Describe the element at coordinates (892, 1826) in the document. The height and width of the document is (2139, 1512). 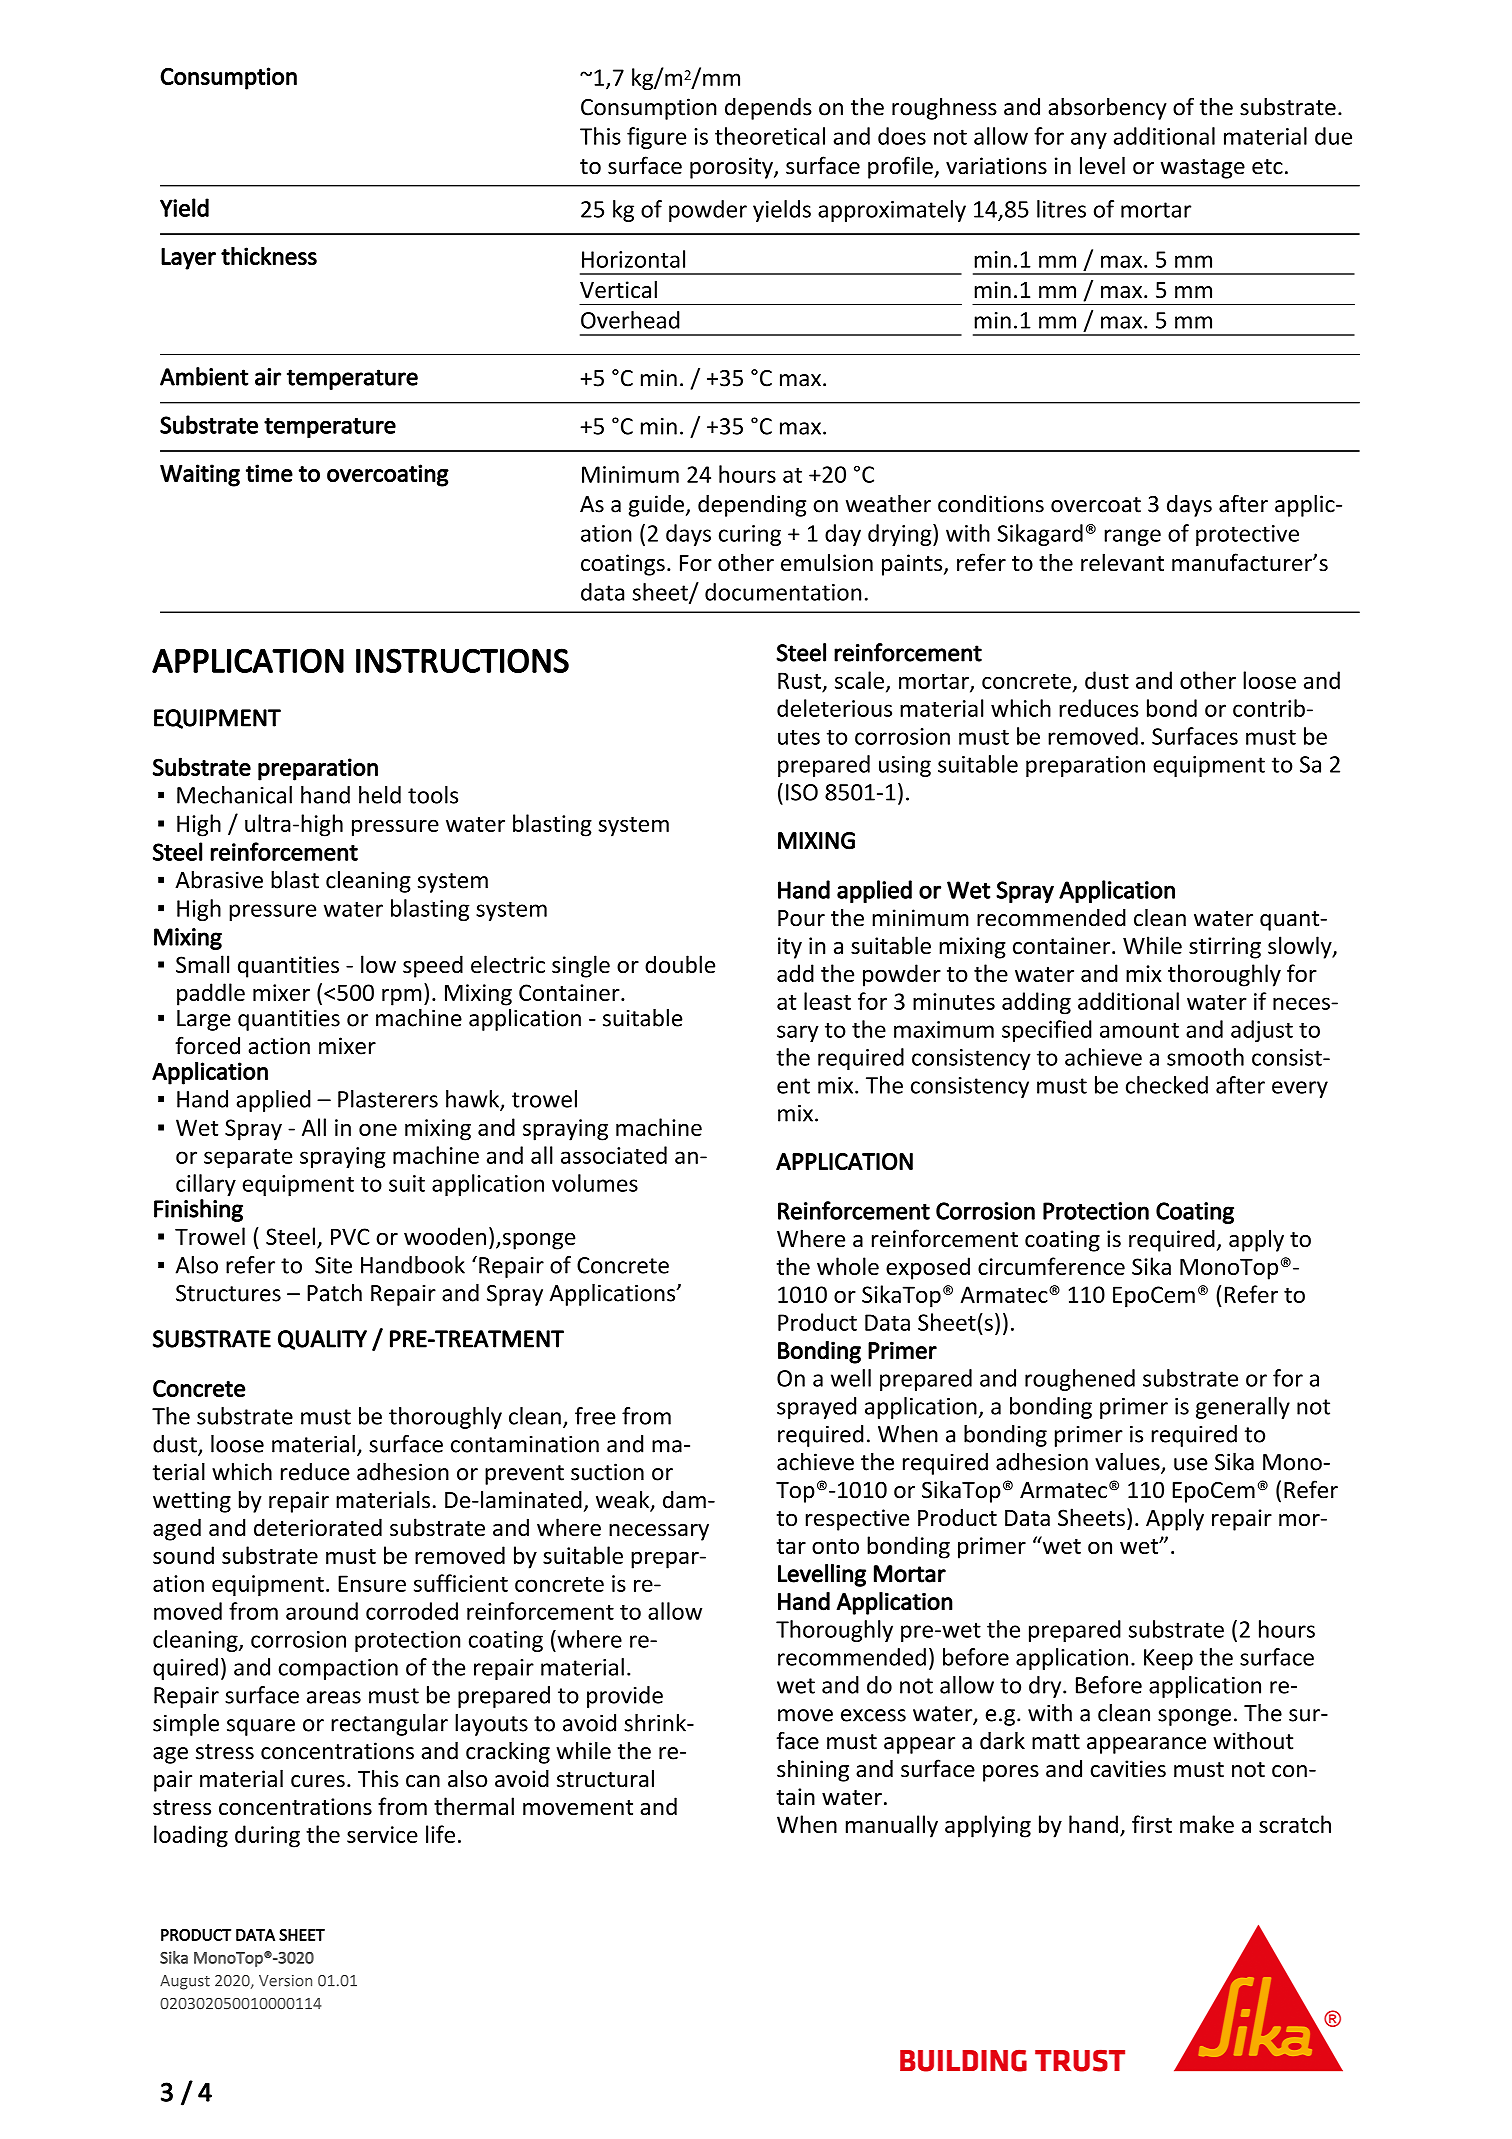
I see `manually` at that location.
